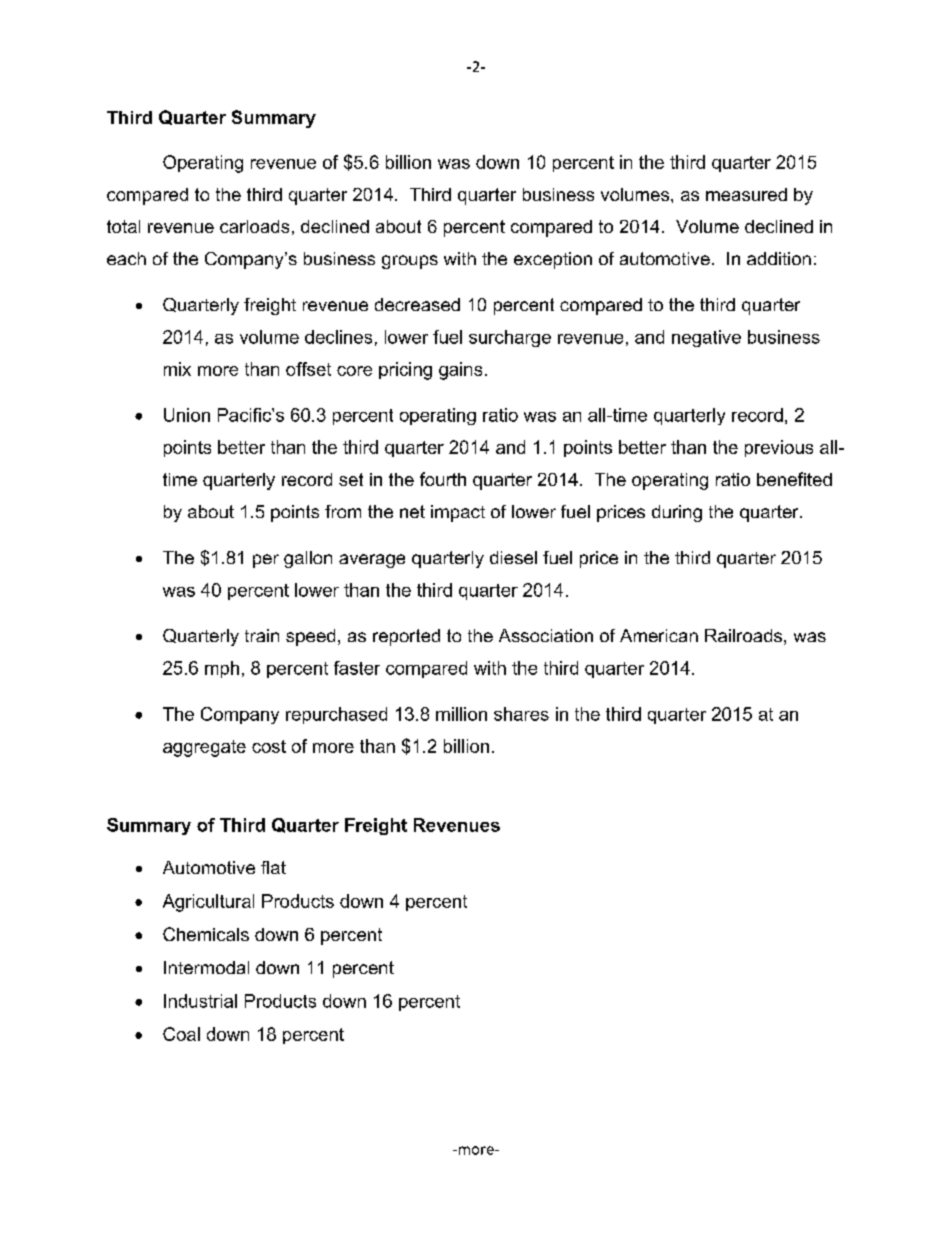 This document has height=1233, width=952. I want to click on groups, so click(410, 262).
